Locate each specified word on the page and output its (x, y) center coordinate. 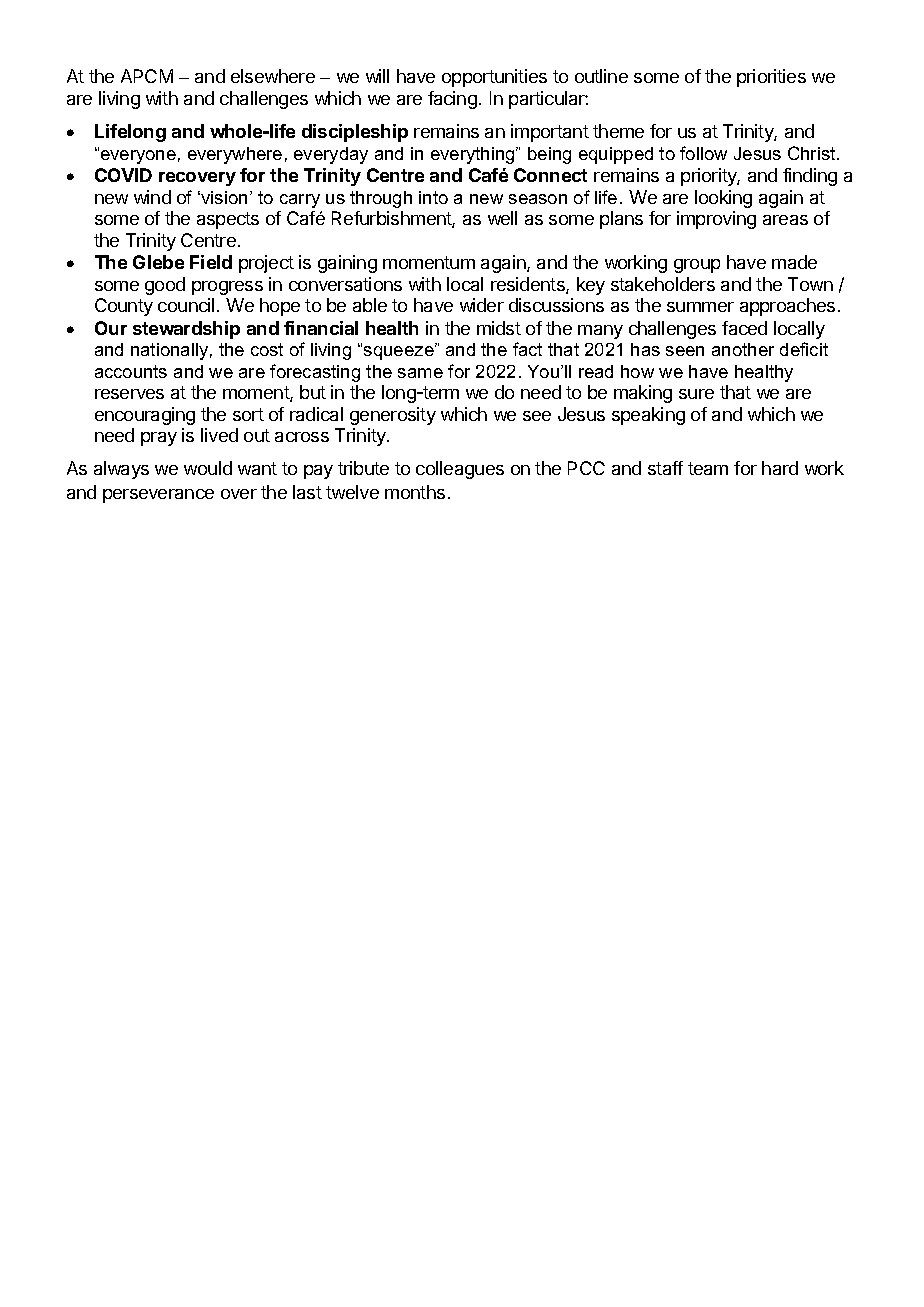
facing (452, 100)
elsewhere (273, 76)
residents (529, 285)
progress (227, 288)
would (208, 468)
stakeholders (663, 284)
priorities (771, 78)
